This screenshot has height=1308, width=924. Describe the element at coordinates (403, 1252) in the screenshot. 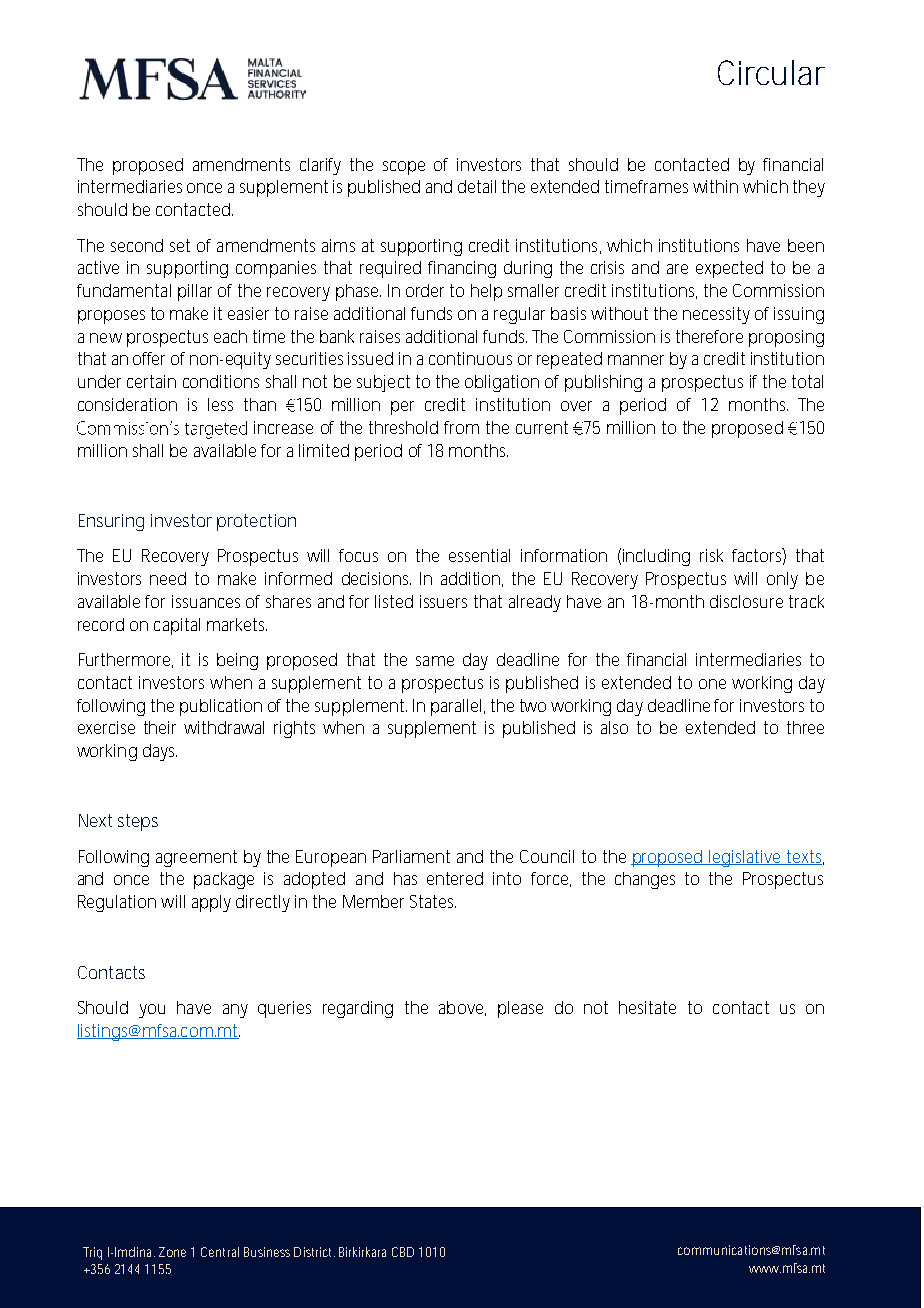

I see `CBD` at that location.
